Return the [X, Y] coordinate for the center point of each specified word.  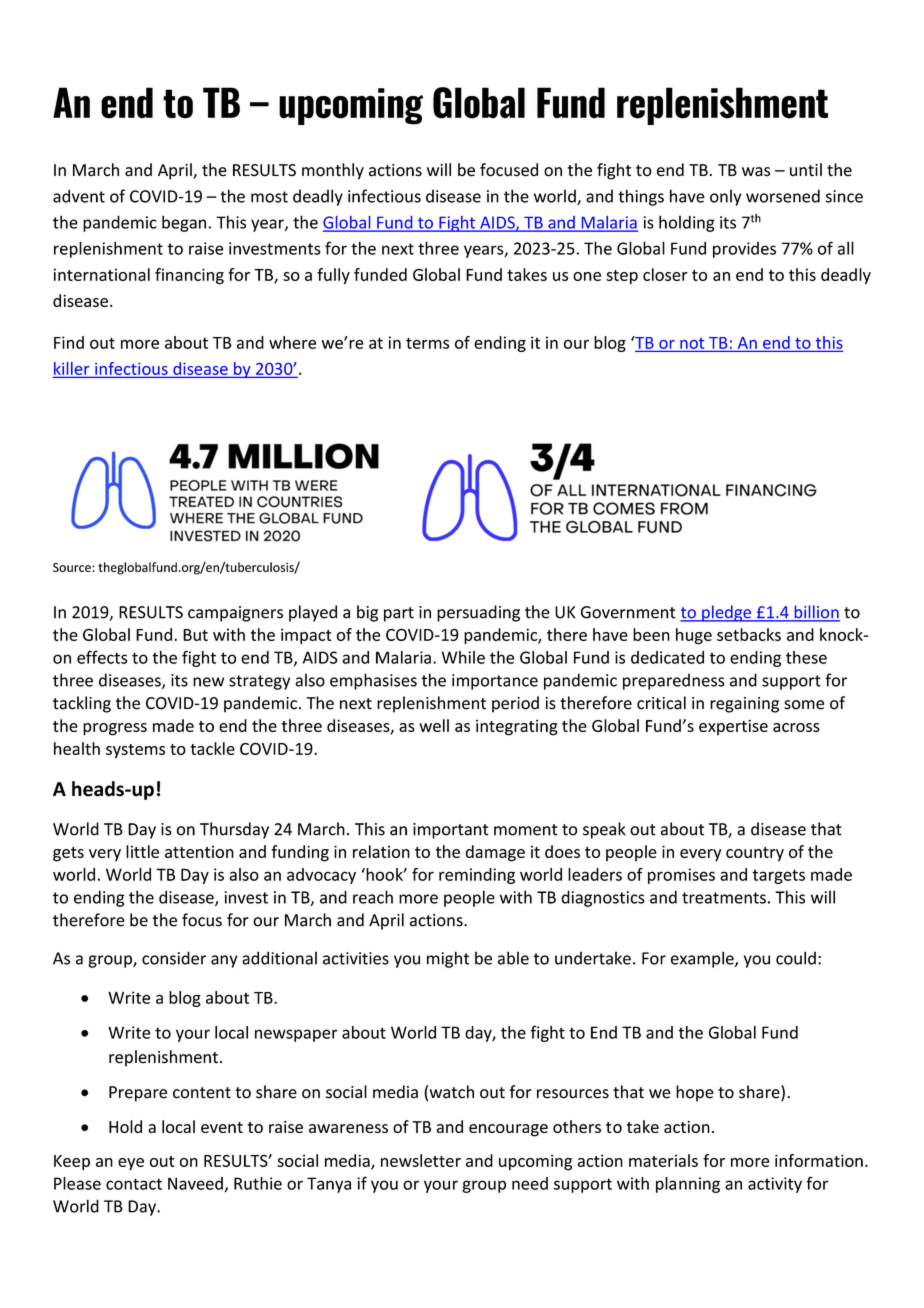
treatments [724, 898]
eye [131, 1164]
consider [174, 958]
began [184, 223]
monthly [333, 171]
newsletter [421, 1160]
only [725, 197]
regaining [744, 705]
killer [71, 368]
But [195, 635]
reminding [477, 876]
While [463, 657]
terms [427, 343]
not [692, 343]
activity [775, 1185]
